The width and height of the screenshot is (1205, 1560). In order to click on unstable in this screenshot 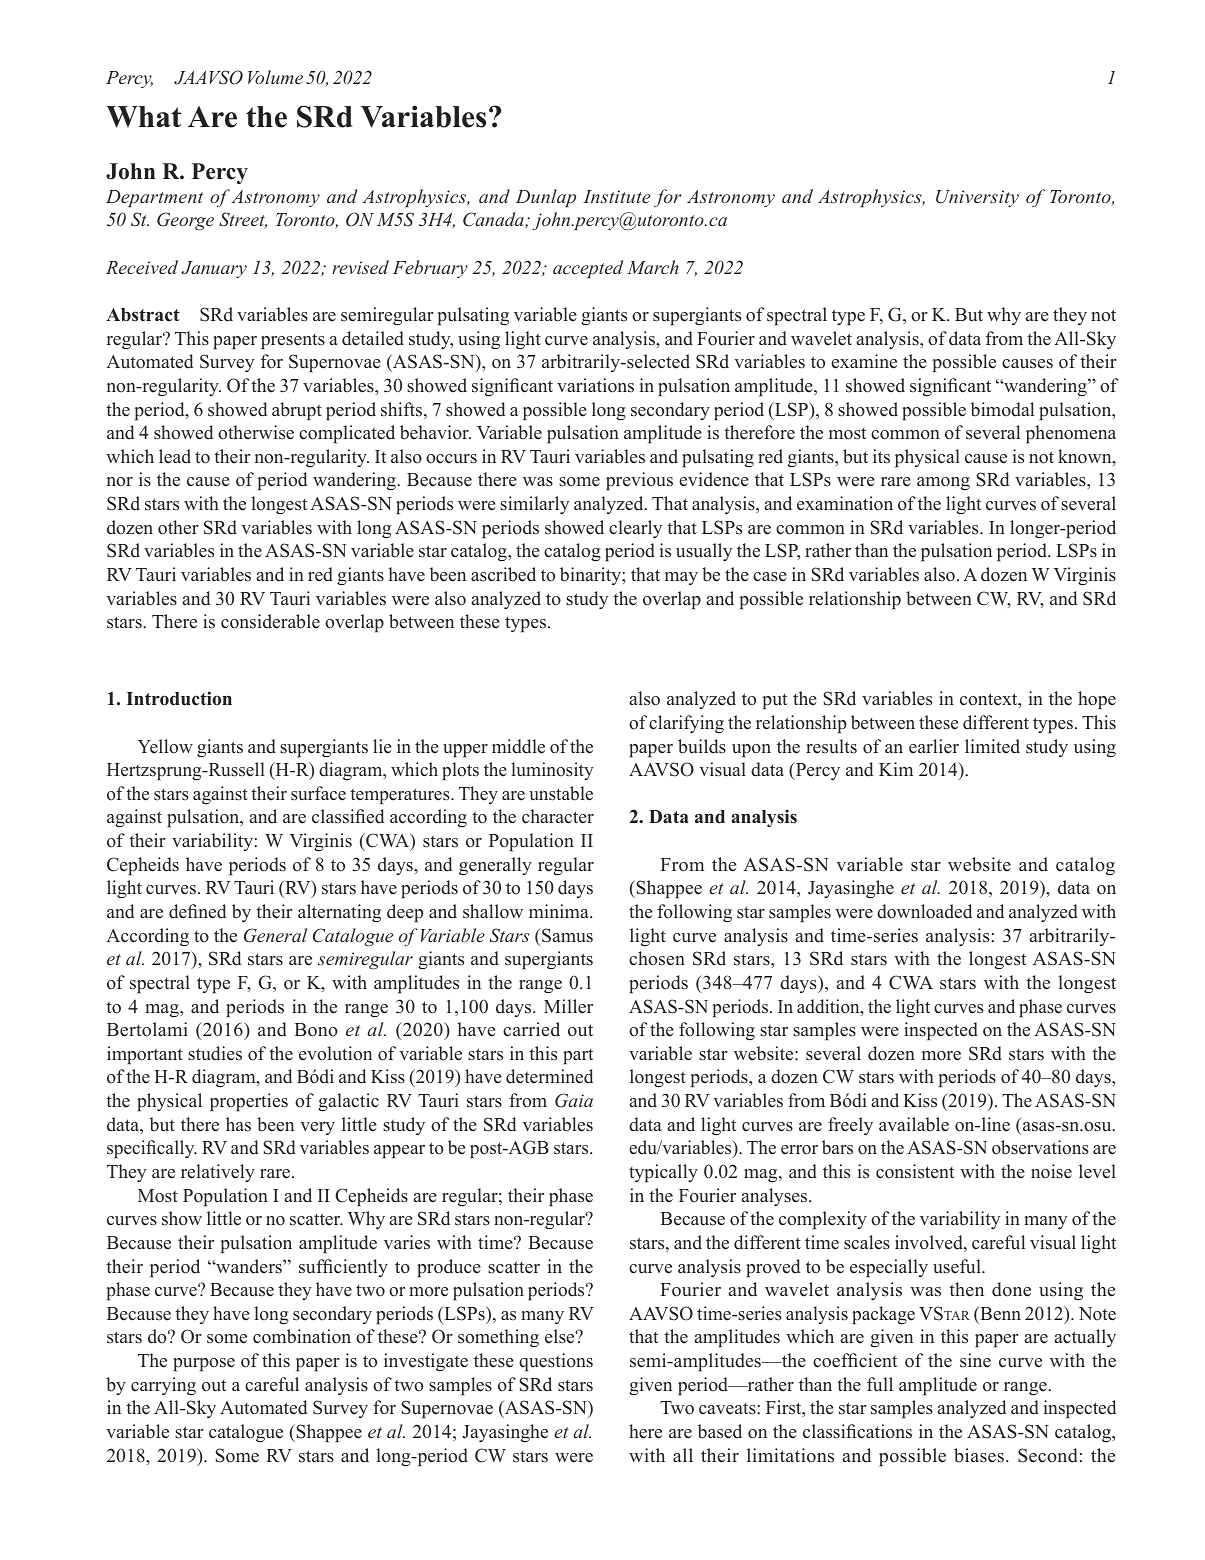, I will do `click(561, 793)`.
